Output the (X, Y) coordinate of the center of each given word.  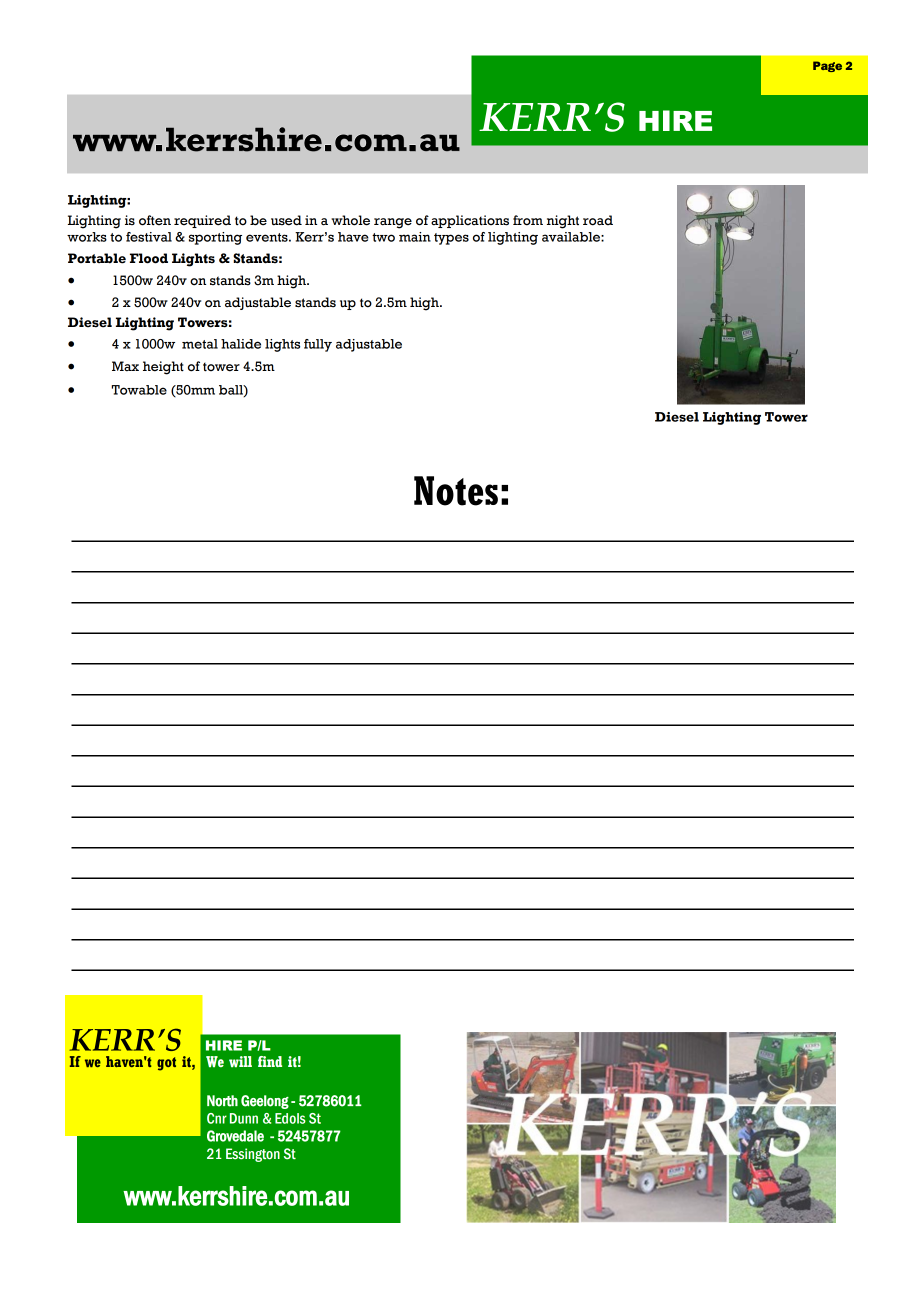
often (155, 220)
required (202, 221)
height (163, 368)
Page (827, 66)
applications (470, 221)
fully (318, 345)
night (563, 222)
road (598, 220)
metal (200, 344)
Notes (456, 491)
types (451, 239)
